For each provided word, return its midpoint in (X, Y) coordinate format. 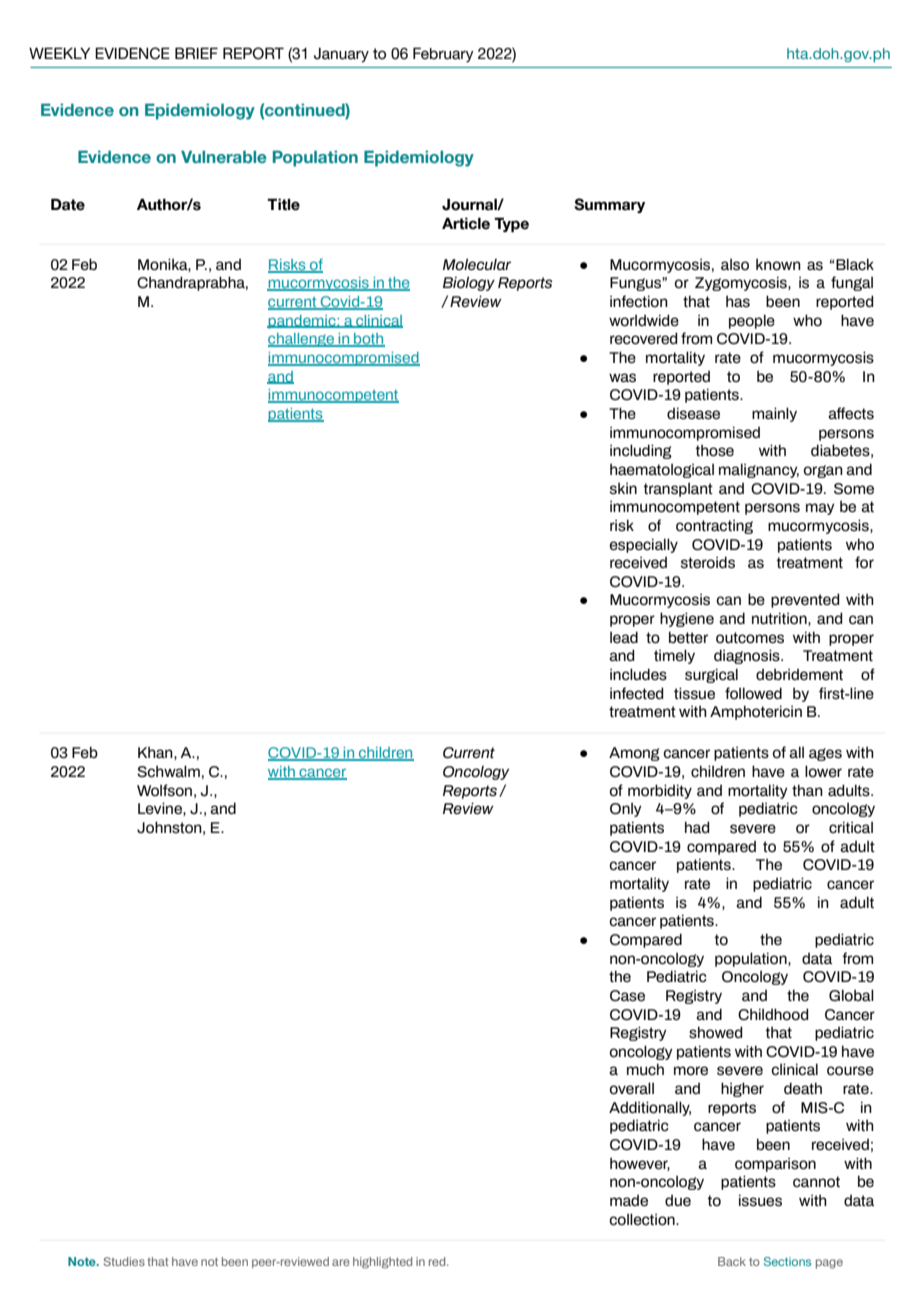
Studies (124, 1261)
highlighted (382, 1262)
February (443, 54)
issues (760, 1200)
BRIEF (196, 53)
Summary (609, 205)
